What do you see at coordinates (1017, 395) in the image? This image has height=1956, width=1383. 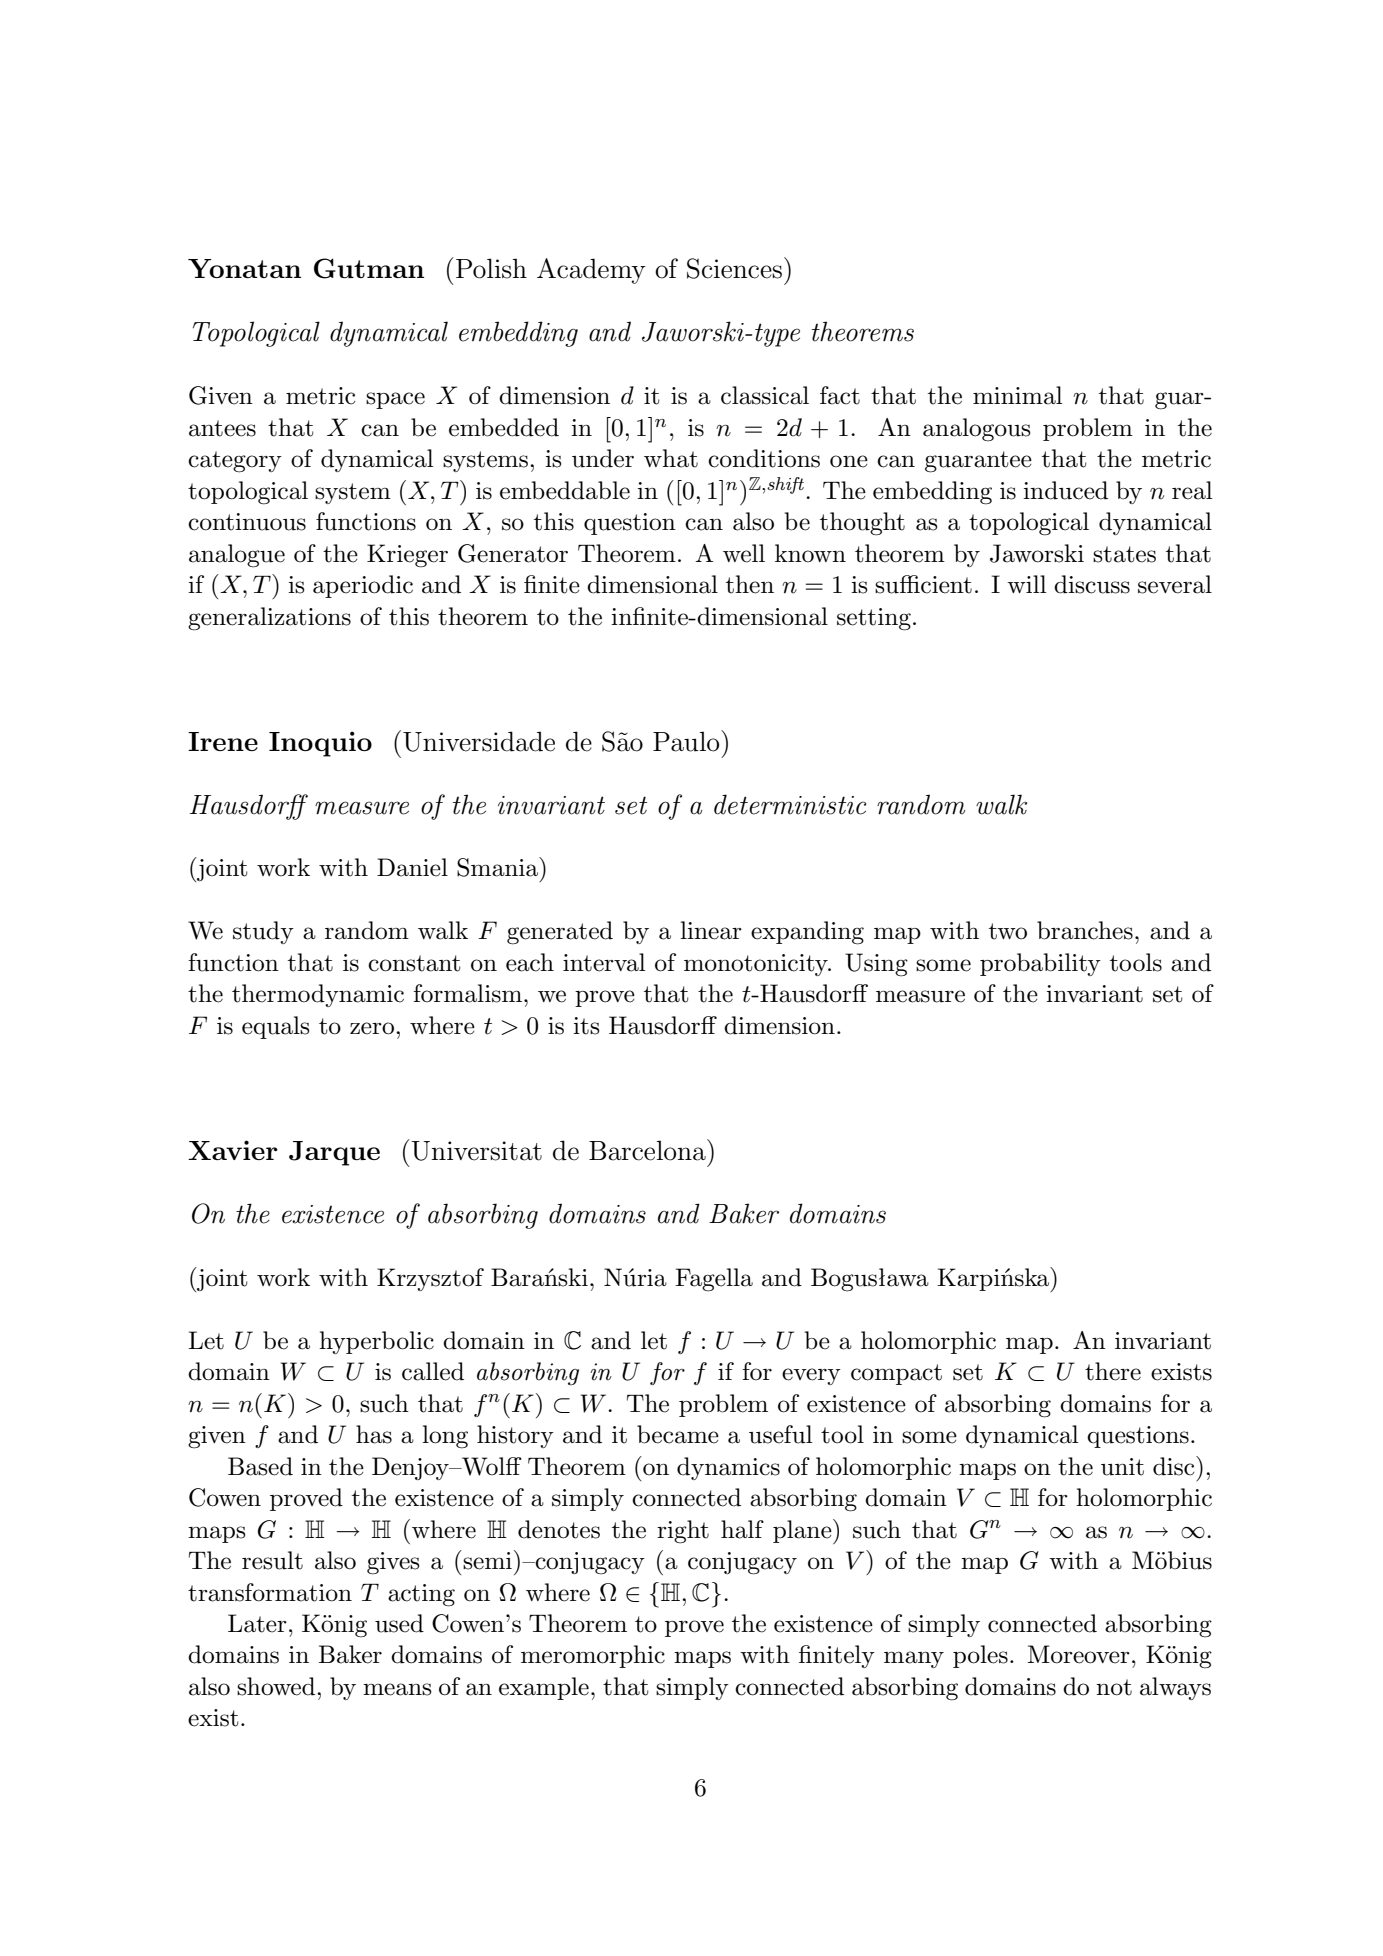 I see `minimal` at bounding box center [1017, 395].
